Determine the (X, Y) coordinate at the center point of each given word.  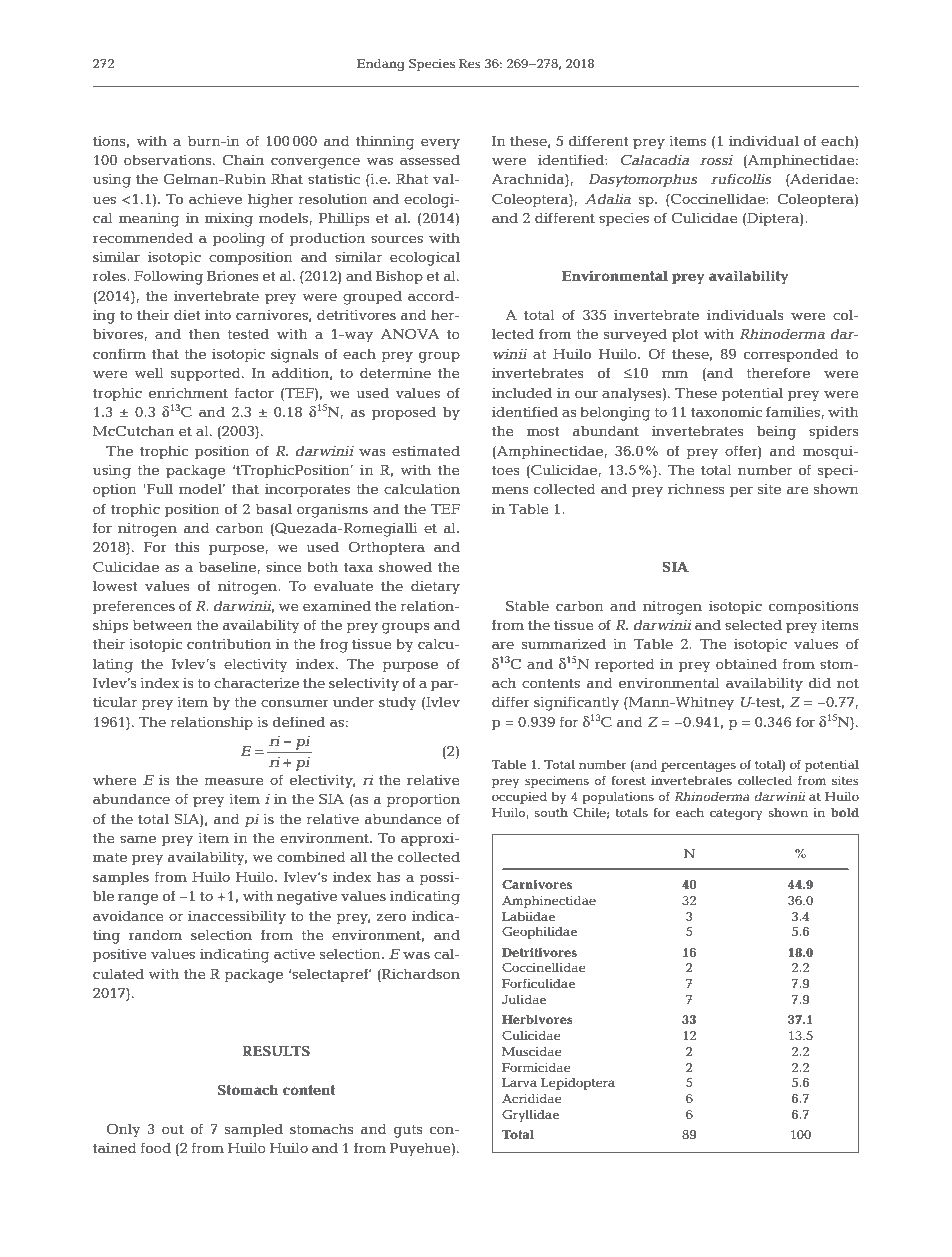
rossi (716, 160)
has (388, 876)
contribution (229, 643)
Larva (519, 1082)
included (522, 392)
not (848, 683)
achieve (215, 198)
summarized (564, 643)
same (138, 839)
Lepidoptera (578, 1084)
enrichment (188, 392)
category (736, 814)
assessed (430, 159)
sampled (254, 1130)
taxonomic (727, 412)
